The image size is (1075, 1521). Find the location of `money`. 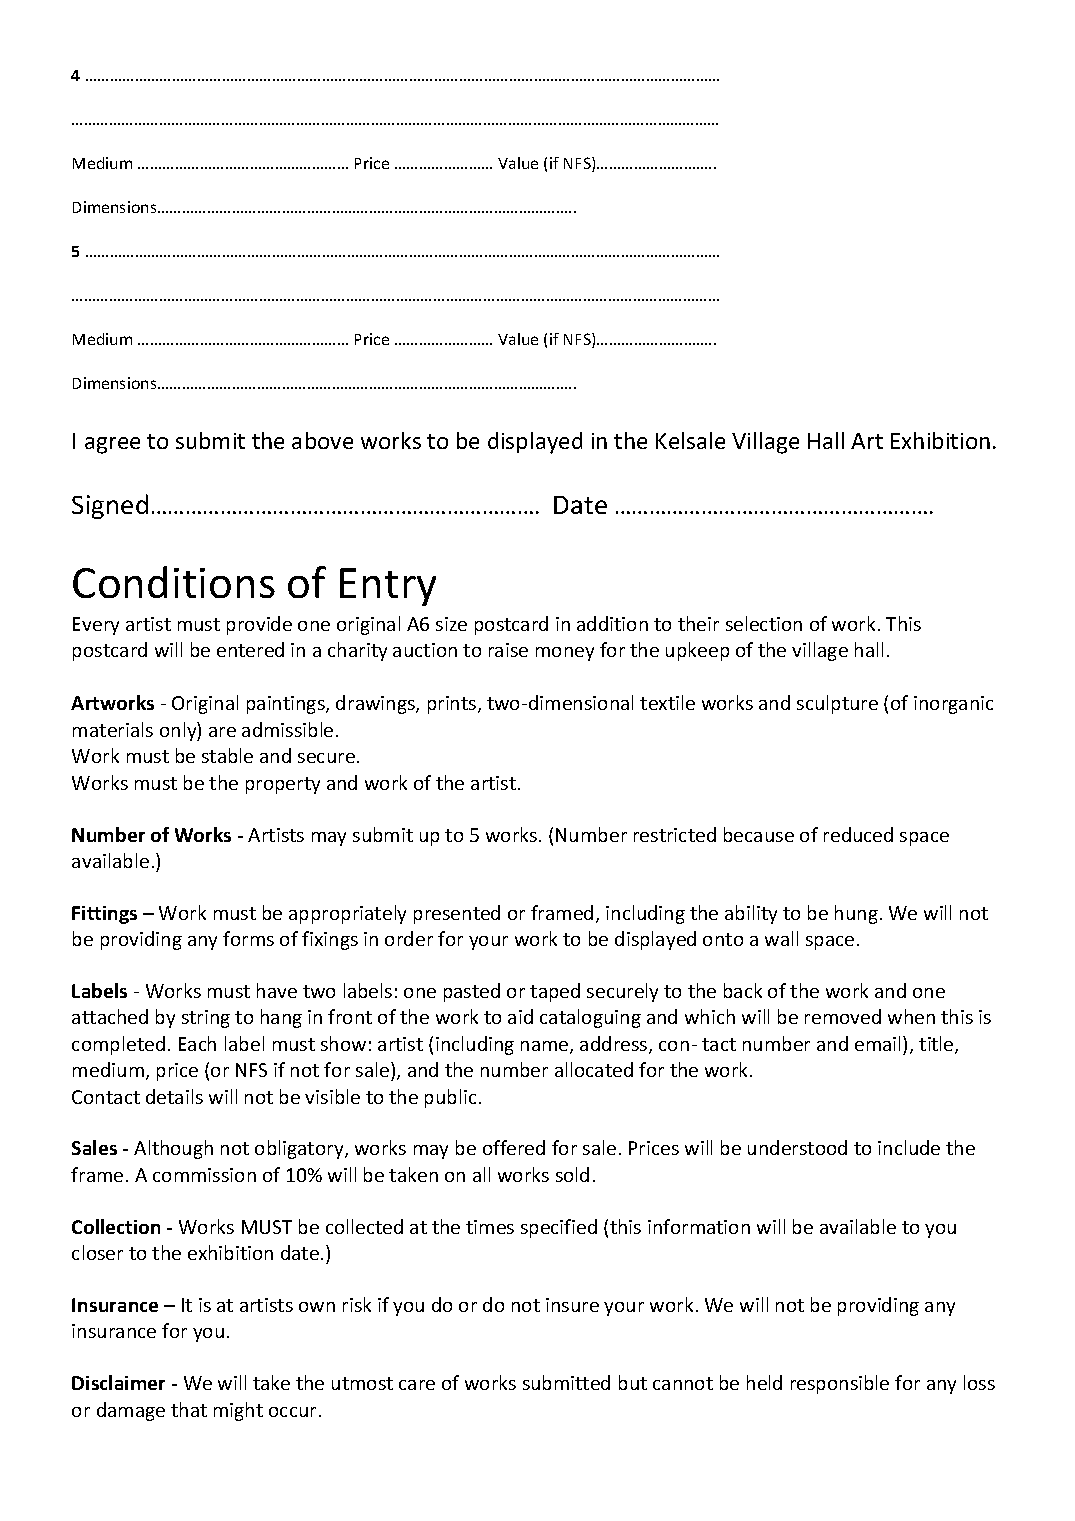

money is located at coordinates (565, 654).
